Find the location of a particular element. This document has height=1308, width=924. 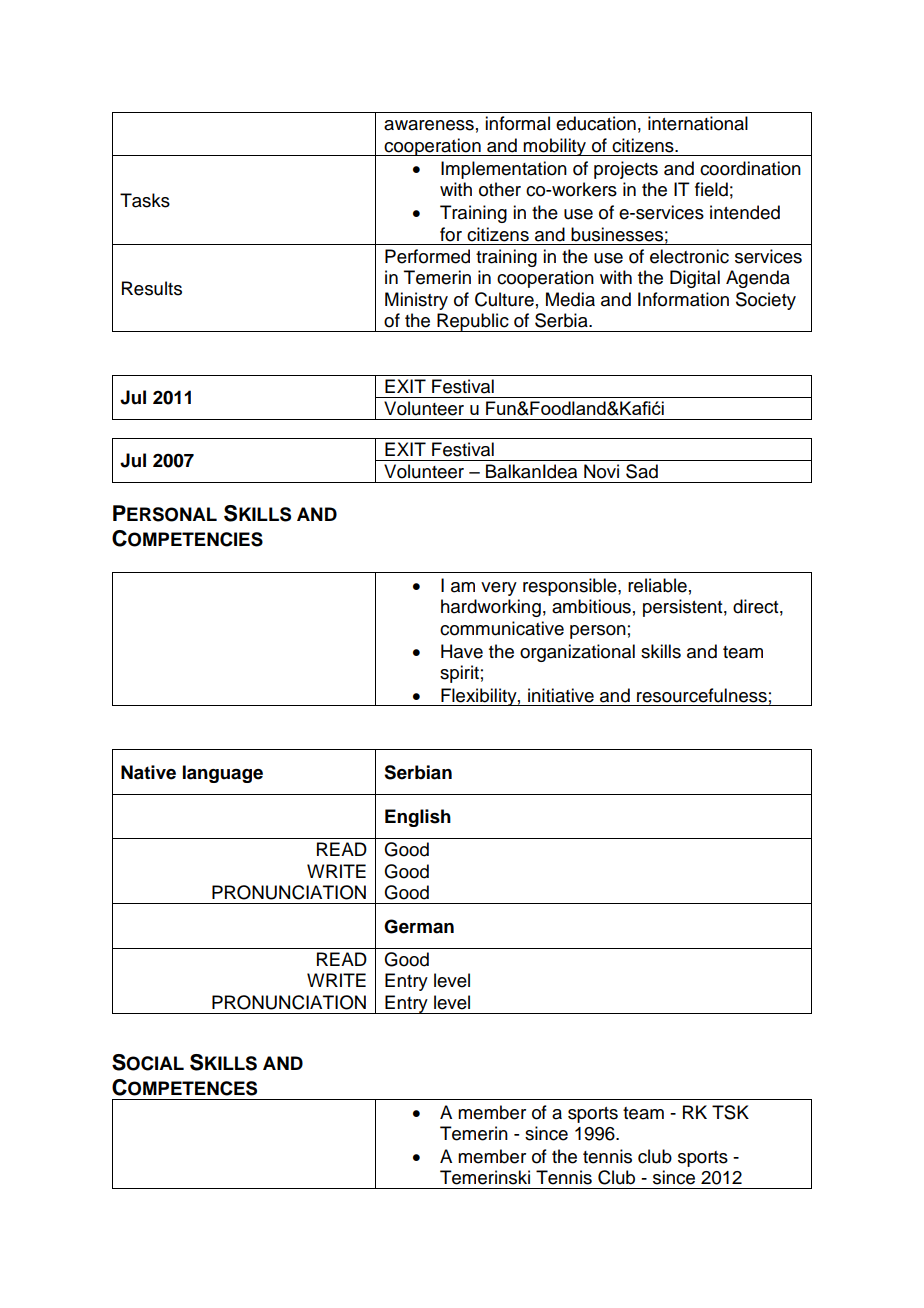

Native is located at coordinates (148, 772).
